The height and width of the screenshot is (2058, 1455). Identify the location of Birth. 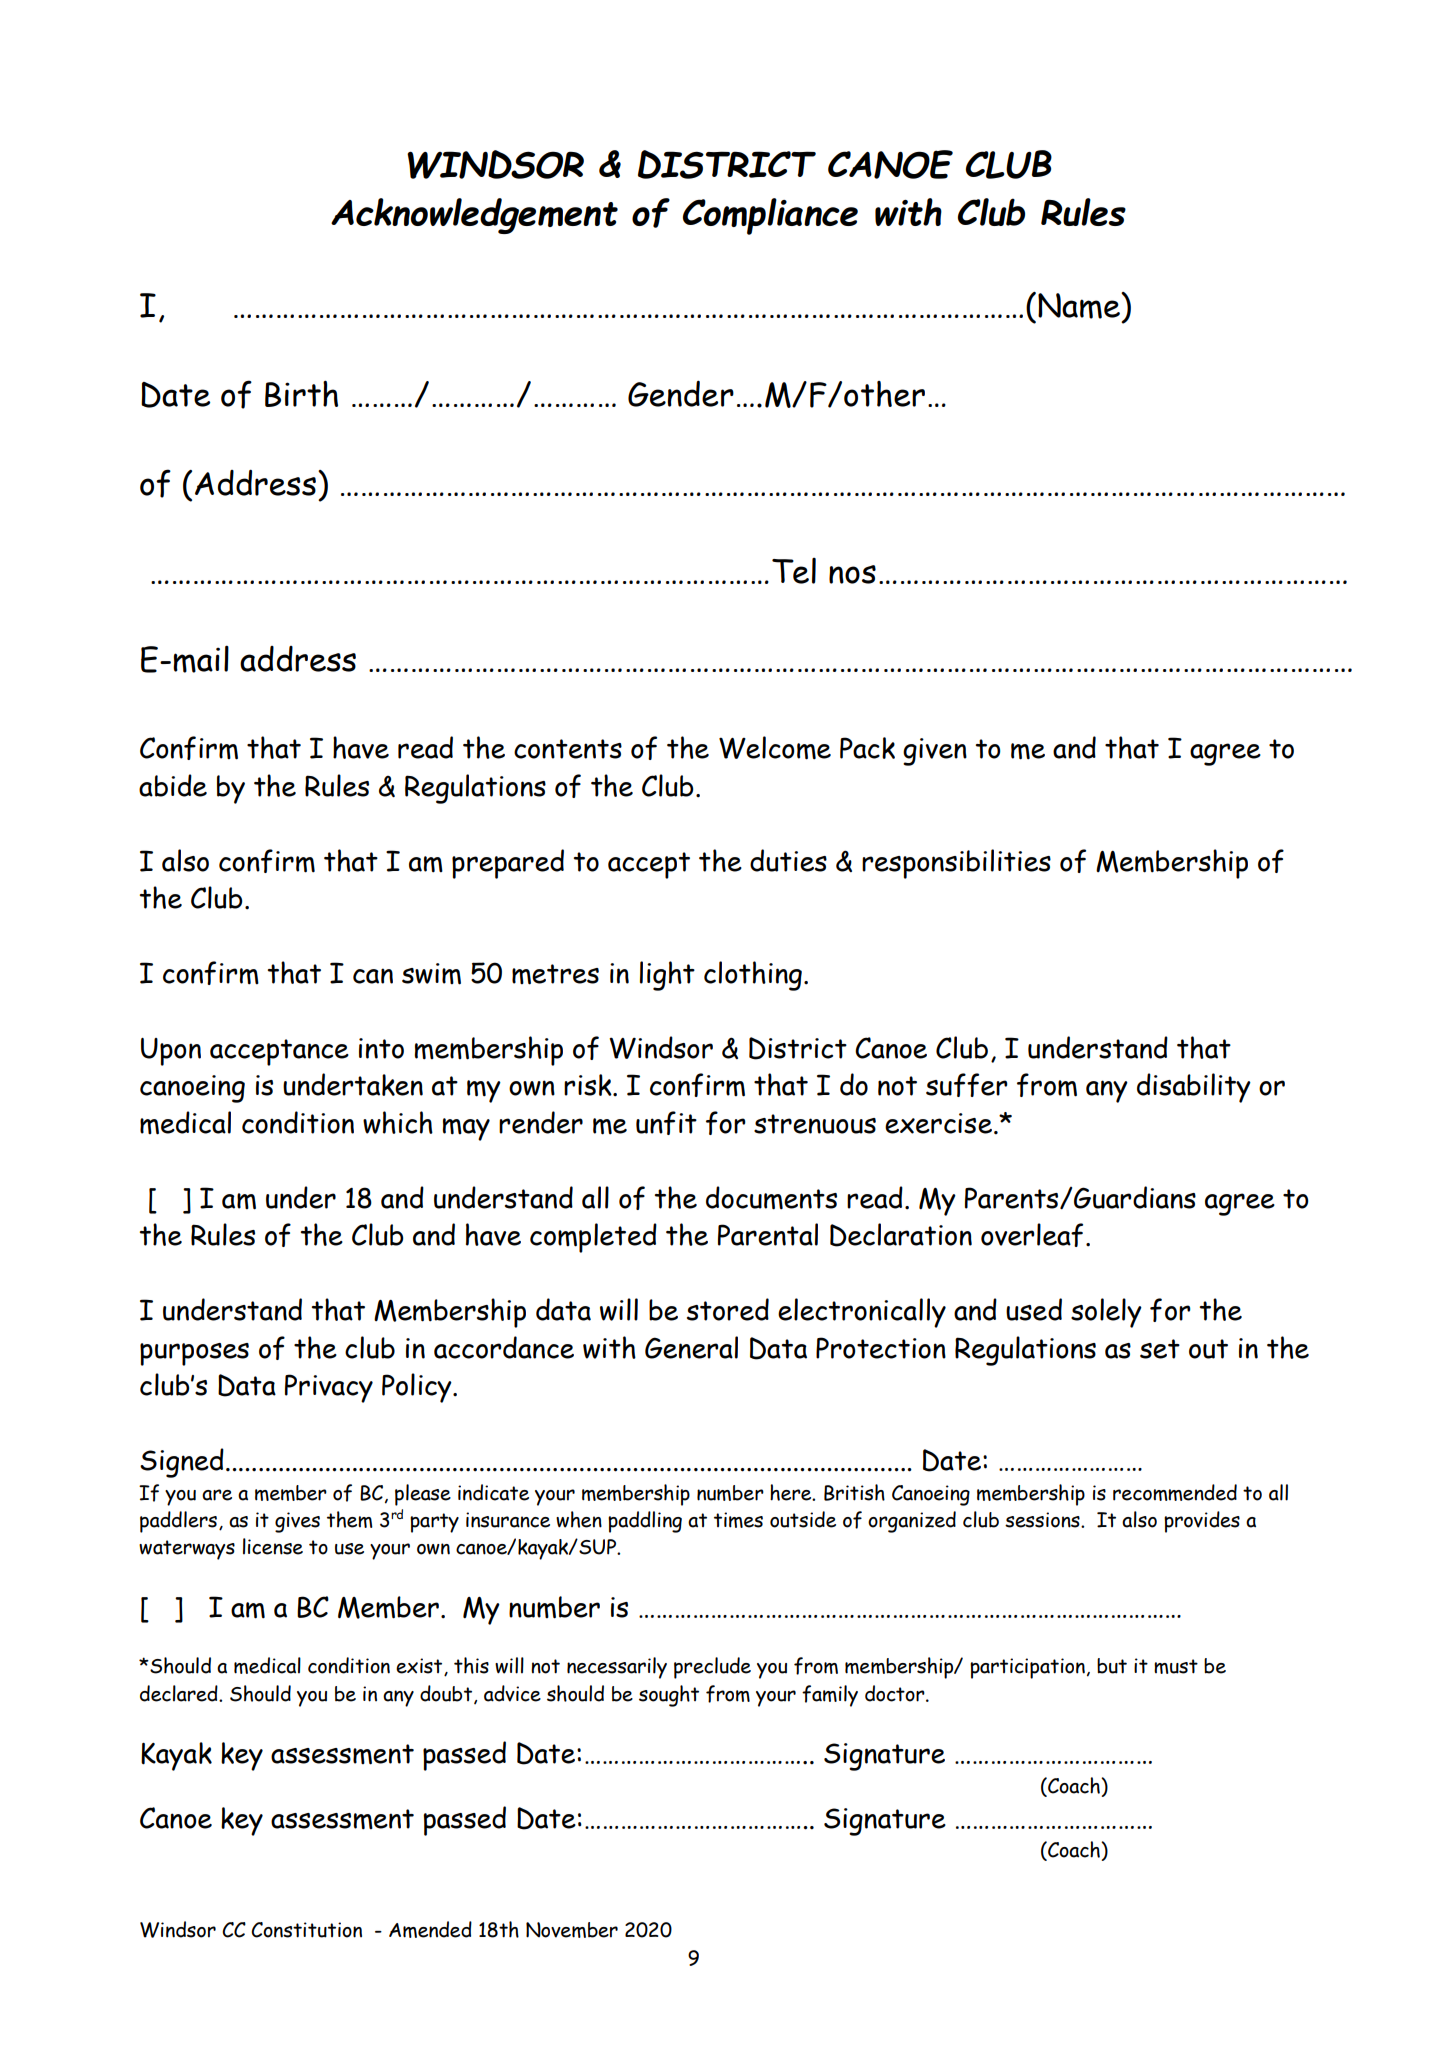
(301, 393).
